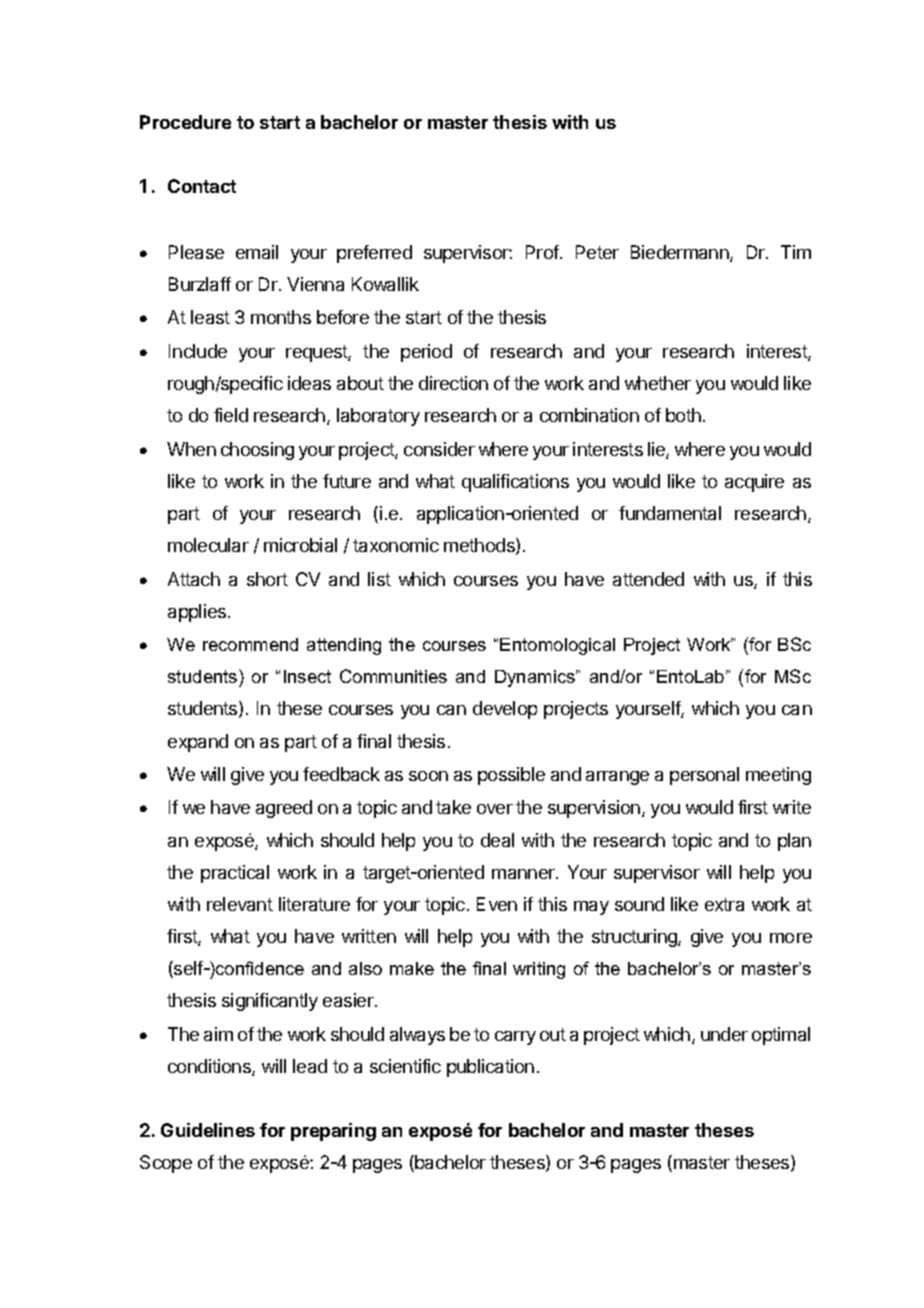 The image size is (924, 1308). What do you see at coordinates (515, 483) in the screenshot?
I see `qualifications` at bounding box center [515, 483].
